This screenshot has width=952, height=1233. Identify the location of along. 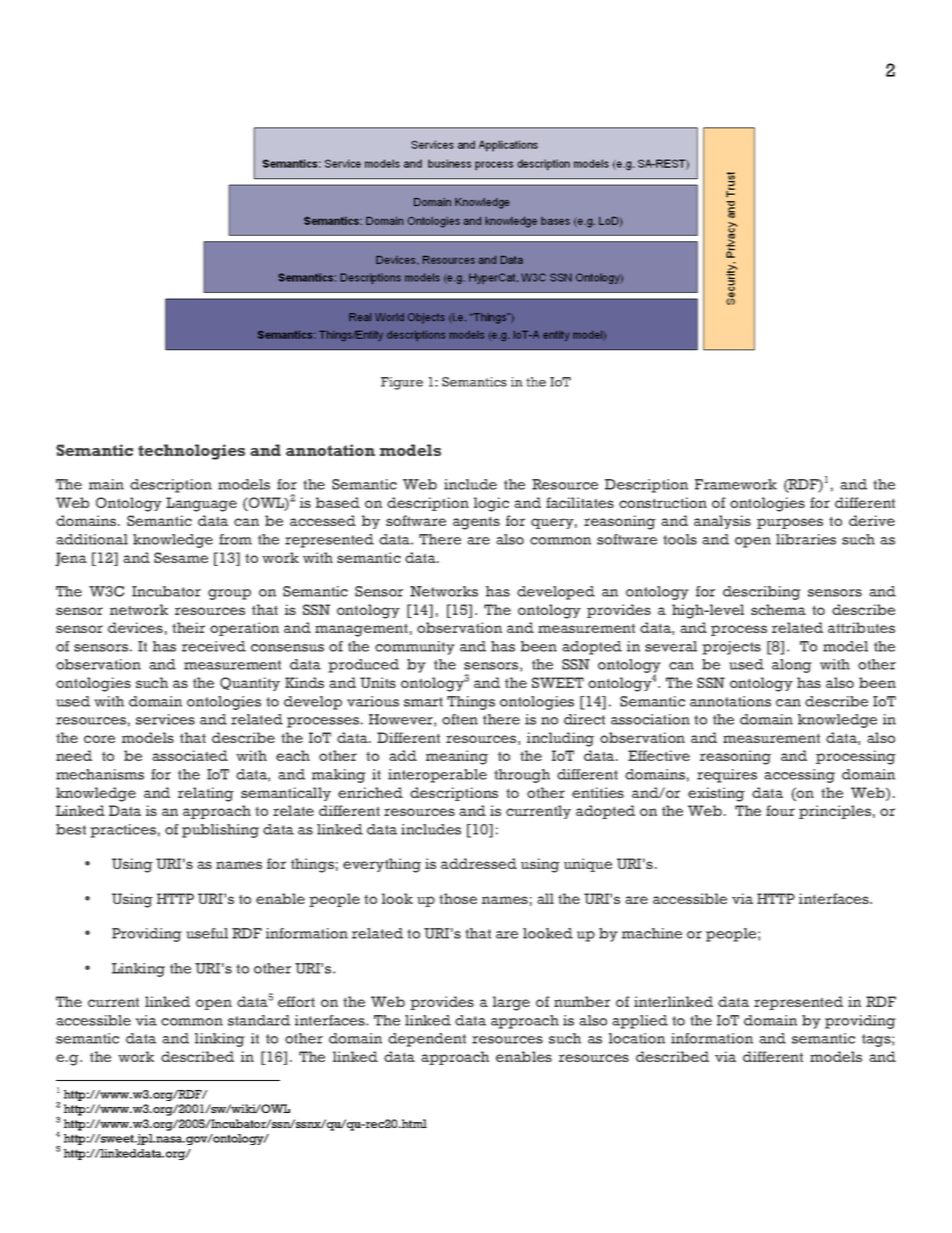
(792, 666).
